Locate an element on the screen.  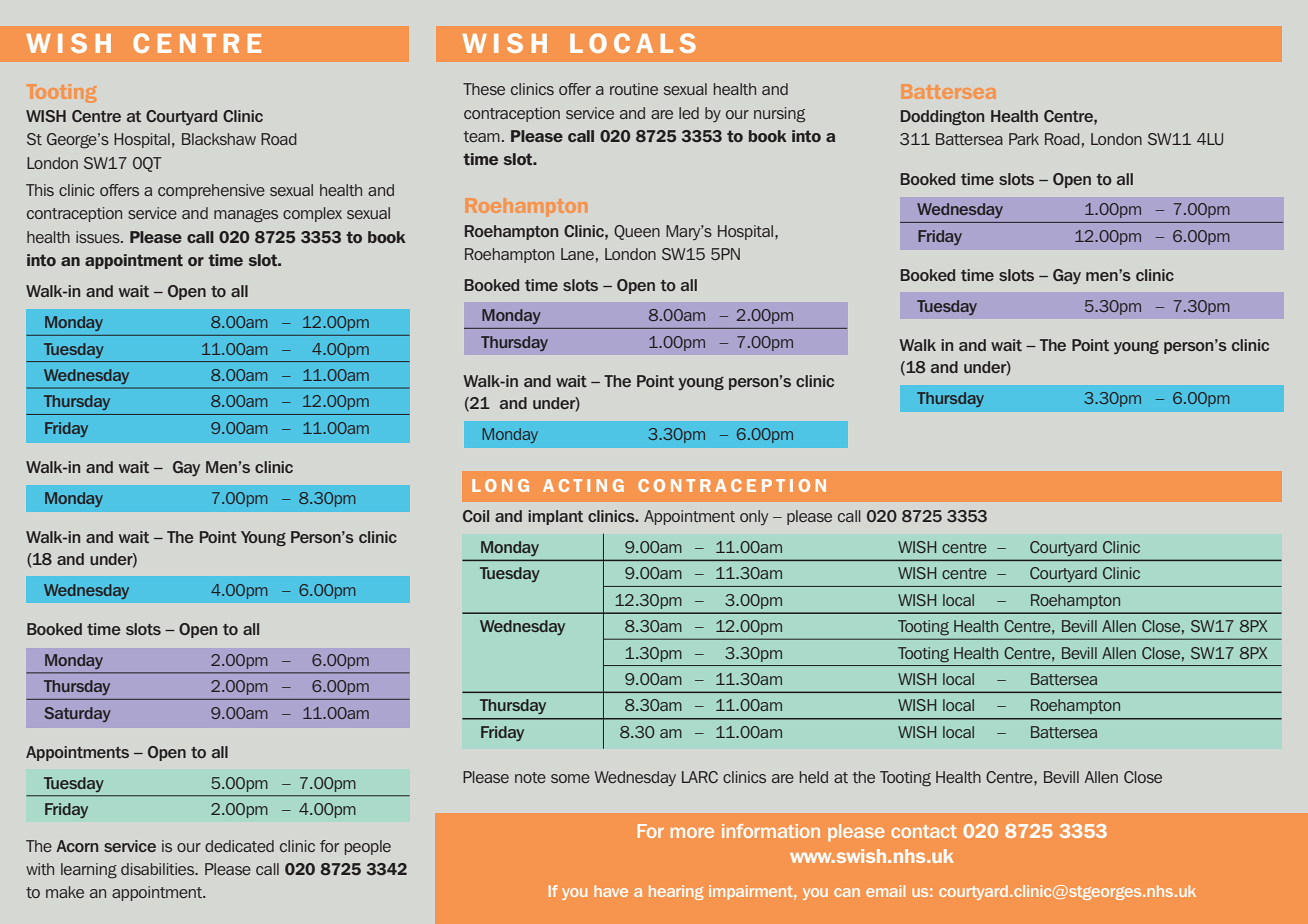
only is located at coordinates (754, 517).
